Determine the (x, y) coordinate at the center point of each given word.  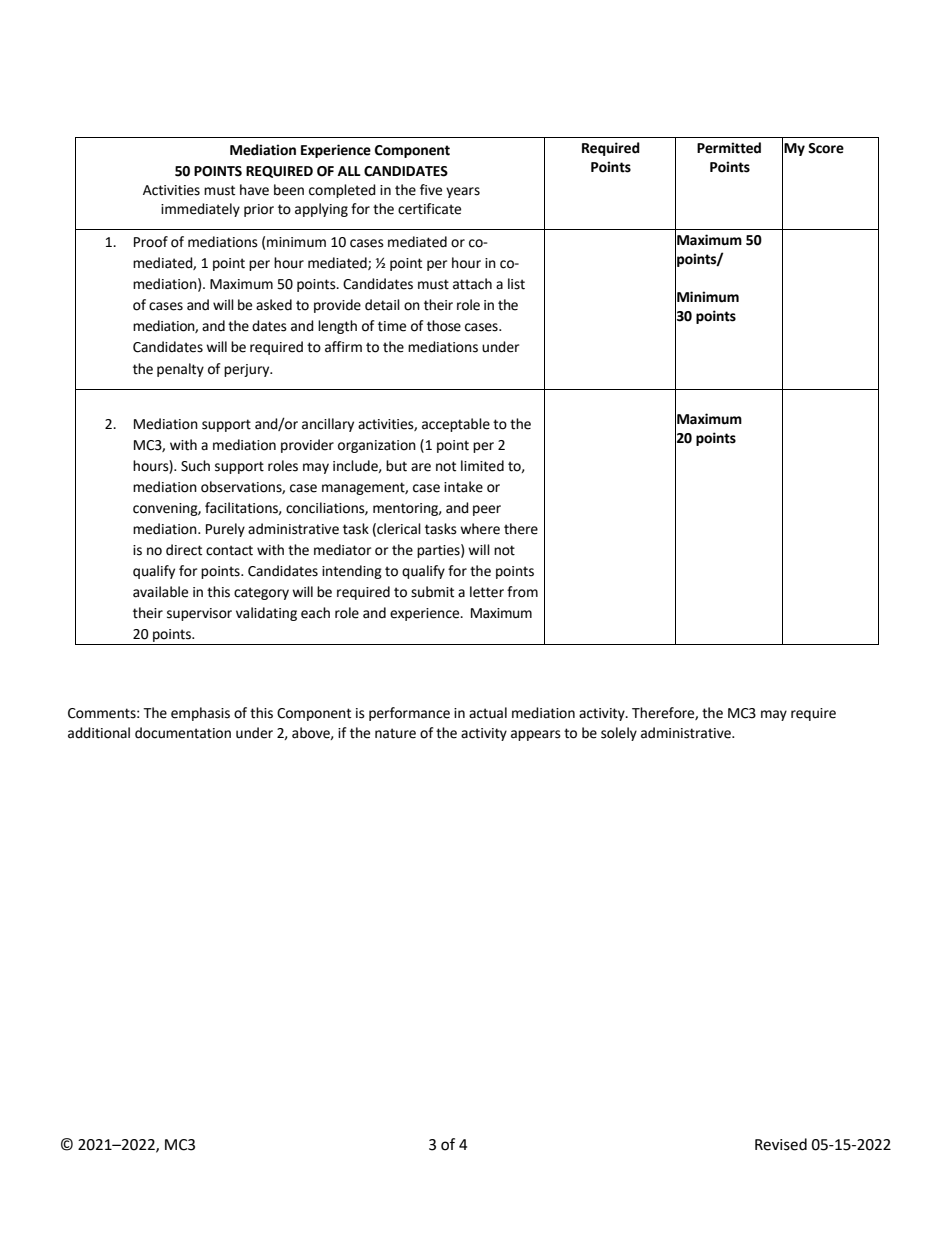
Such (195, 466)
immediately (200, 210)
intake (463, 487)
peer (487, 510)
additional (99, 733)
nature (395, 733)
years (463, 192)
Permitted (729, 148)
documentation (183, 733)
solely (619, 734)
